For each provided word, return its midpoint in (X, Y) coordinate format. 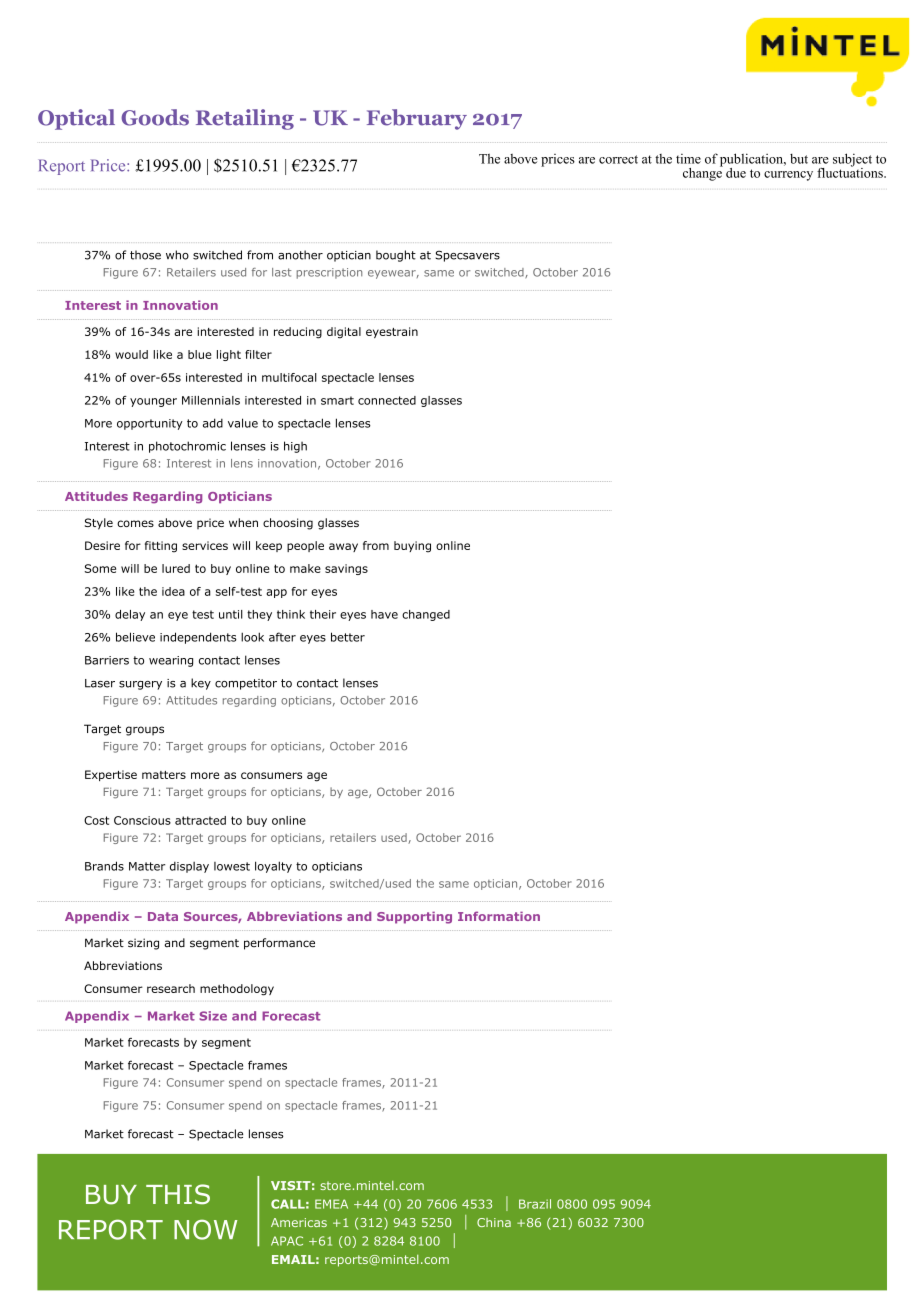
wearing (171, 661)
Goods (155, 117)
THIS (178, 1194)
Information (499, 916)
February (417, 119)
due (736, 173)
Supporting (414, 917)
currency (788, 176)
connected (387, 400)
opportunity (150, 424)
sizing (143, 944)
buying (412, 547)
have (384, 614)
